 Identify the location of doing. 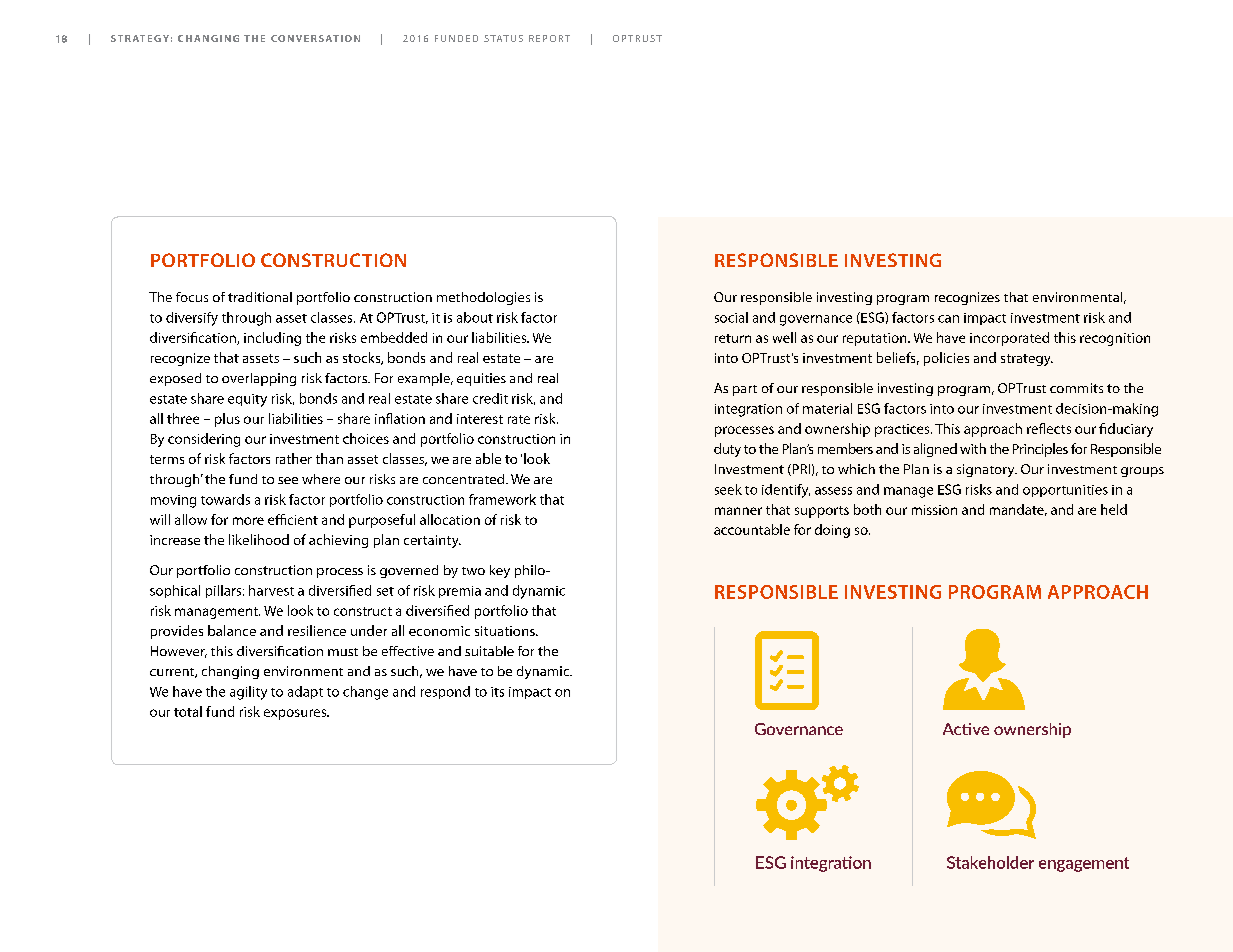
(832, 531).
